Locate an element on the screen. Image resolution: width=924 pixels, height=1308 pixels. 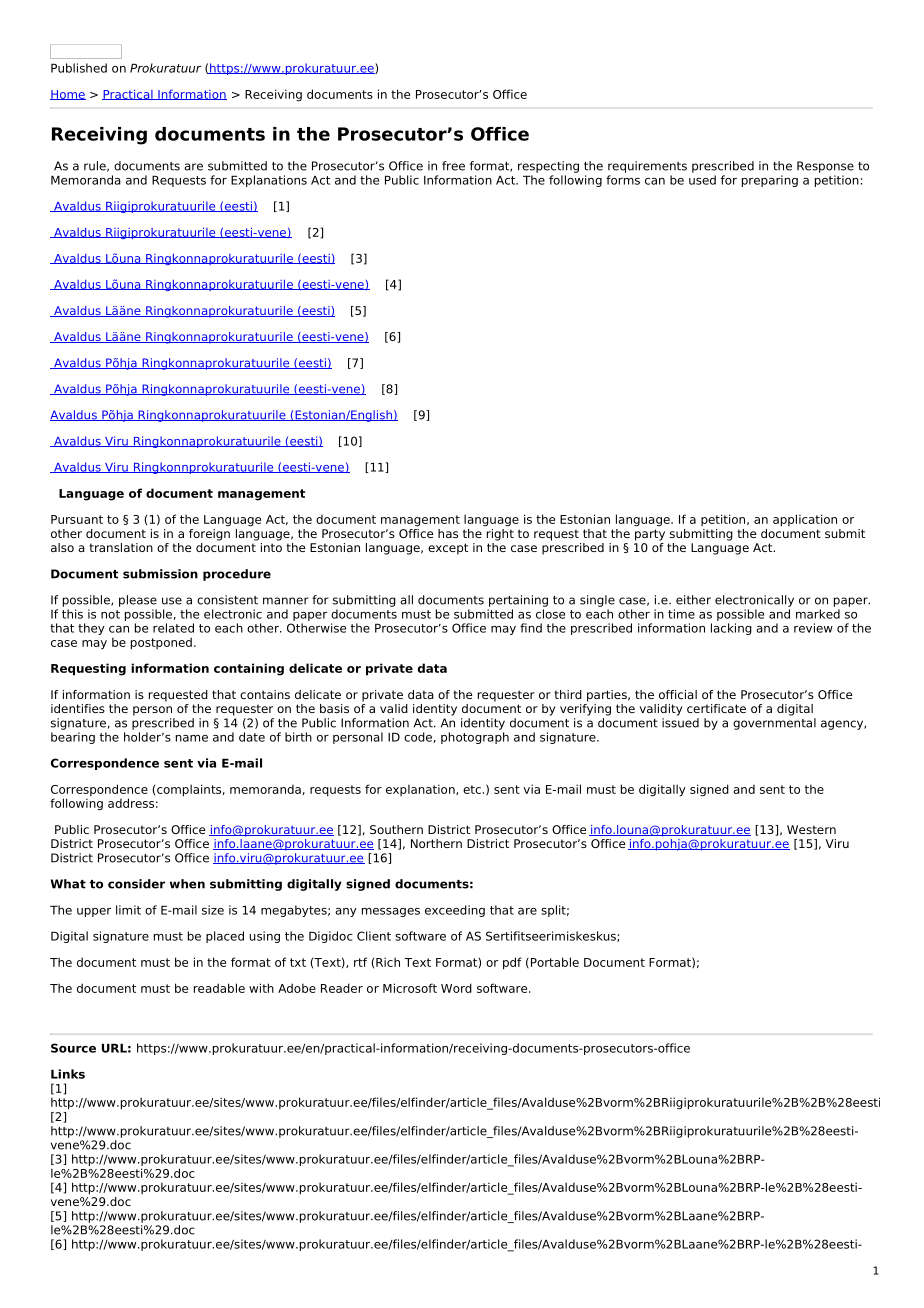
Home is located at coordinates (68, 95).
